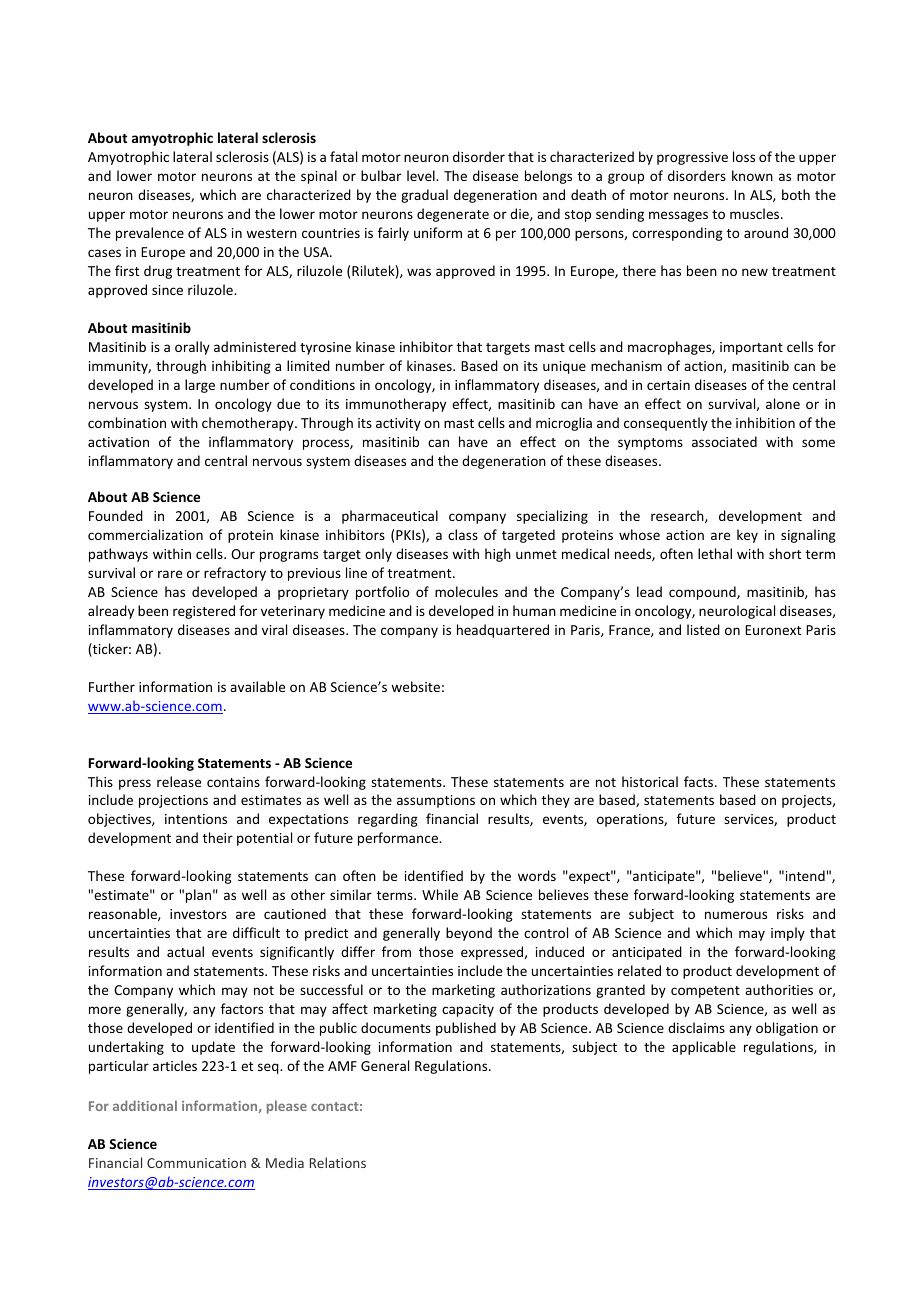 The width and height of the image is (924, 1308). I want to click on gradual, so click(424, 196).
